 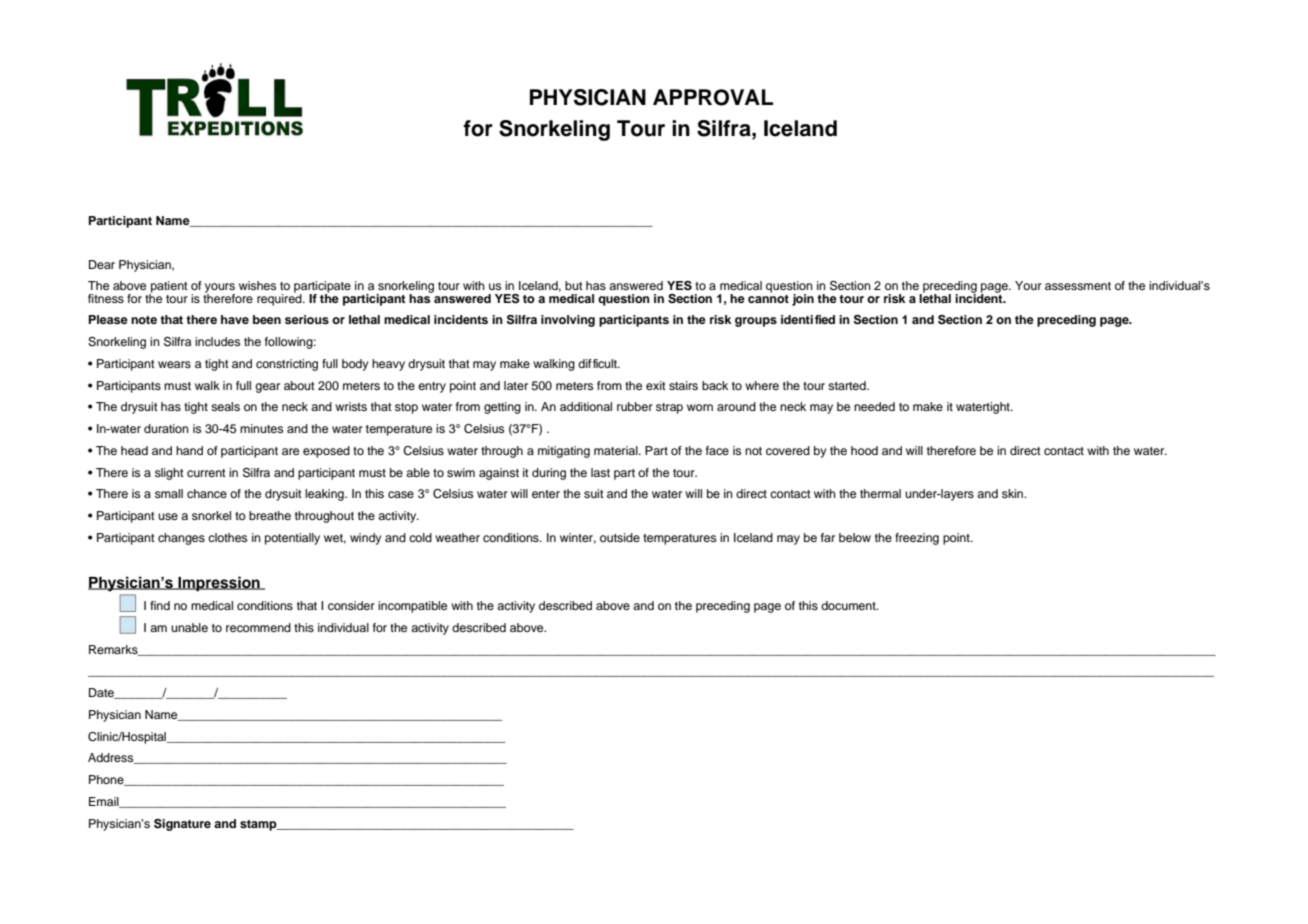 I want to click on current, so click(x=206, y=473).
